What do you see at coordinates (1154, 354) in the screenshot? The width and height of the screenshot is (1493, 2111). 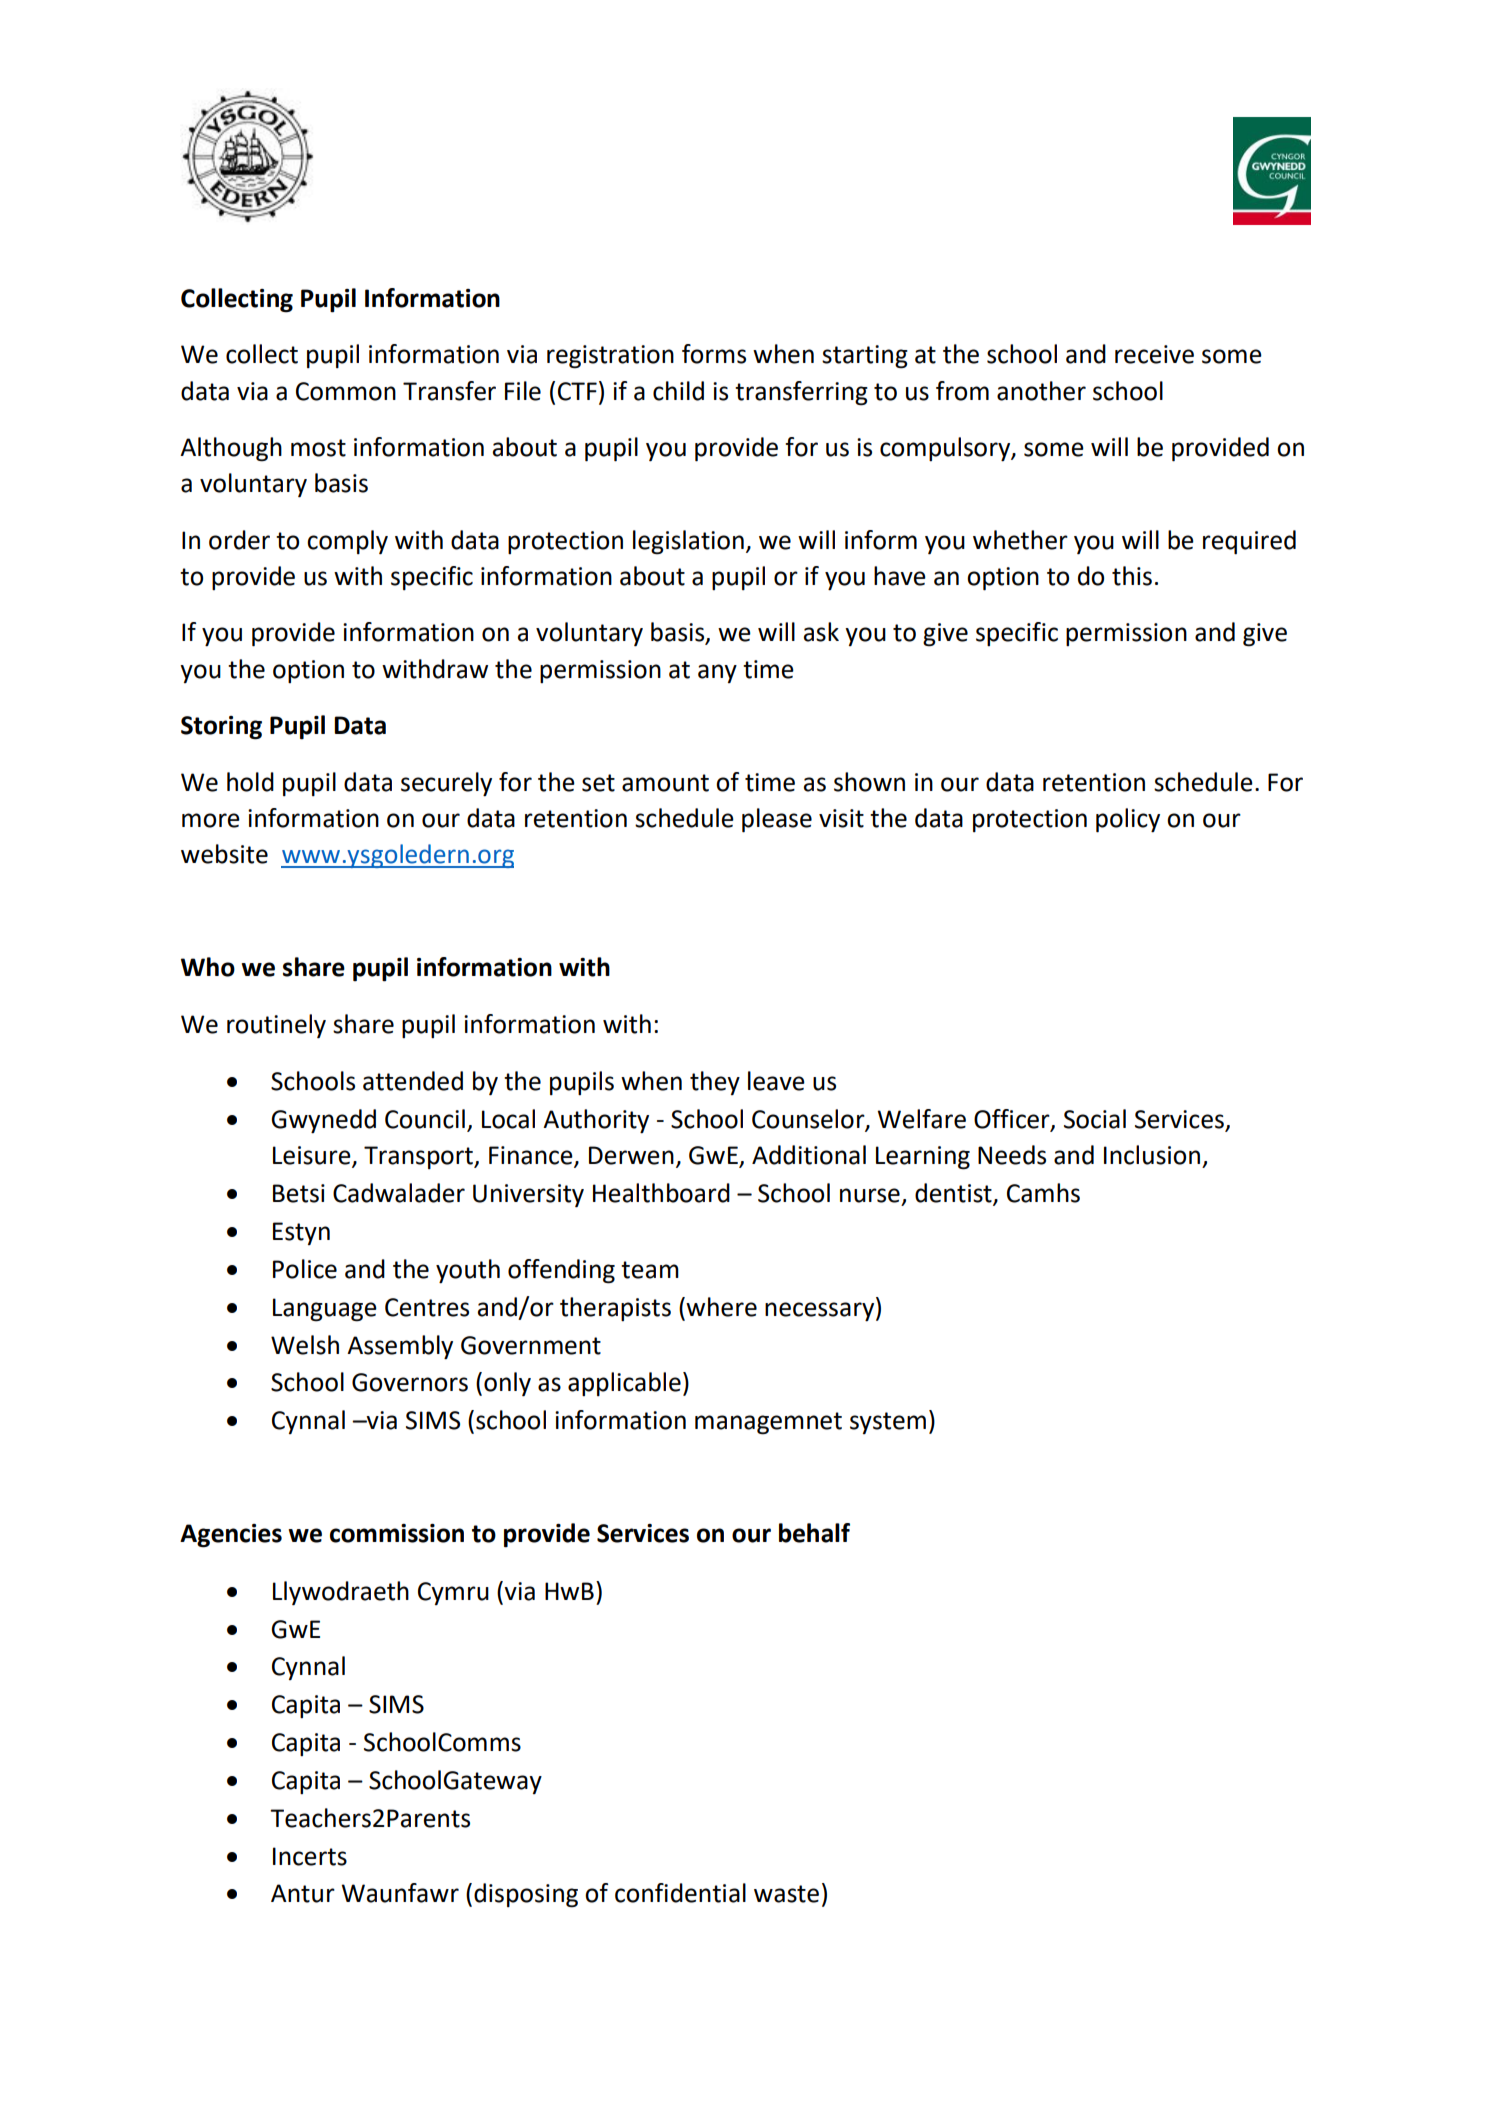 I see `receive` at bounding box center [1154, 354].
